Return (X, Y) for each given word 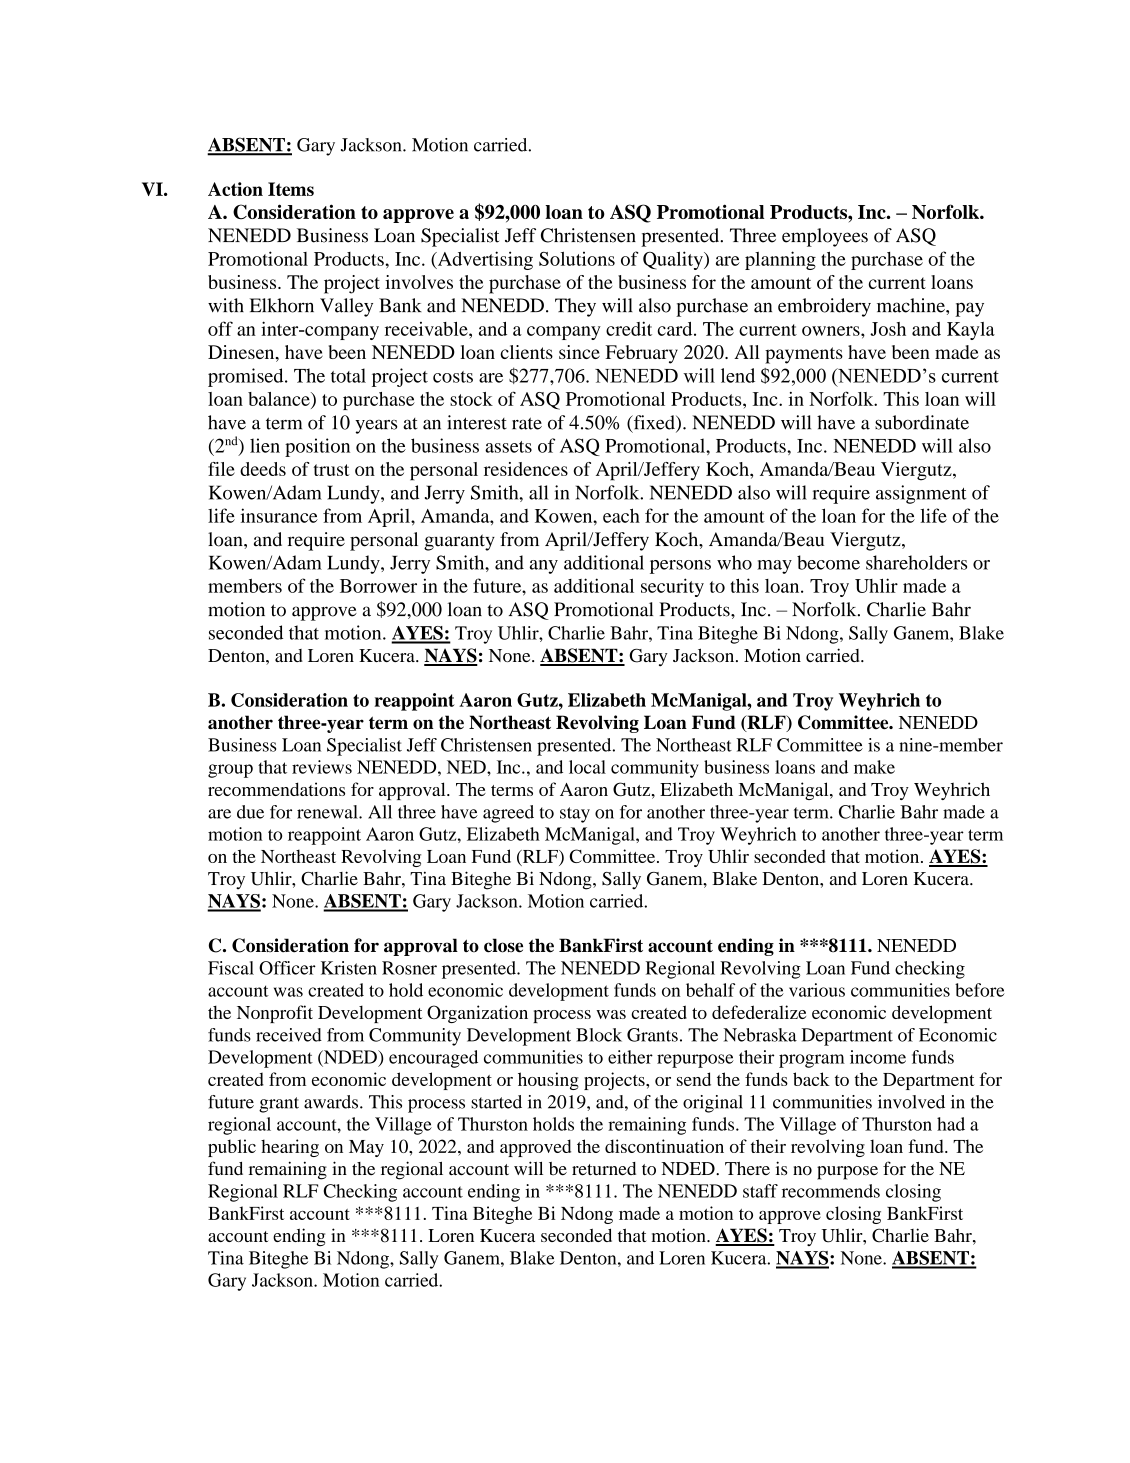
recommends (831, 1191)
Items (291, 189)
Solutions (577, 258)
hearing (290, 1148)
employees (825, 237)
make (874, 767)
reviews (322, 767)
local (587, 767)
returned (604, 1169)
